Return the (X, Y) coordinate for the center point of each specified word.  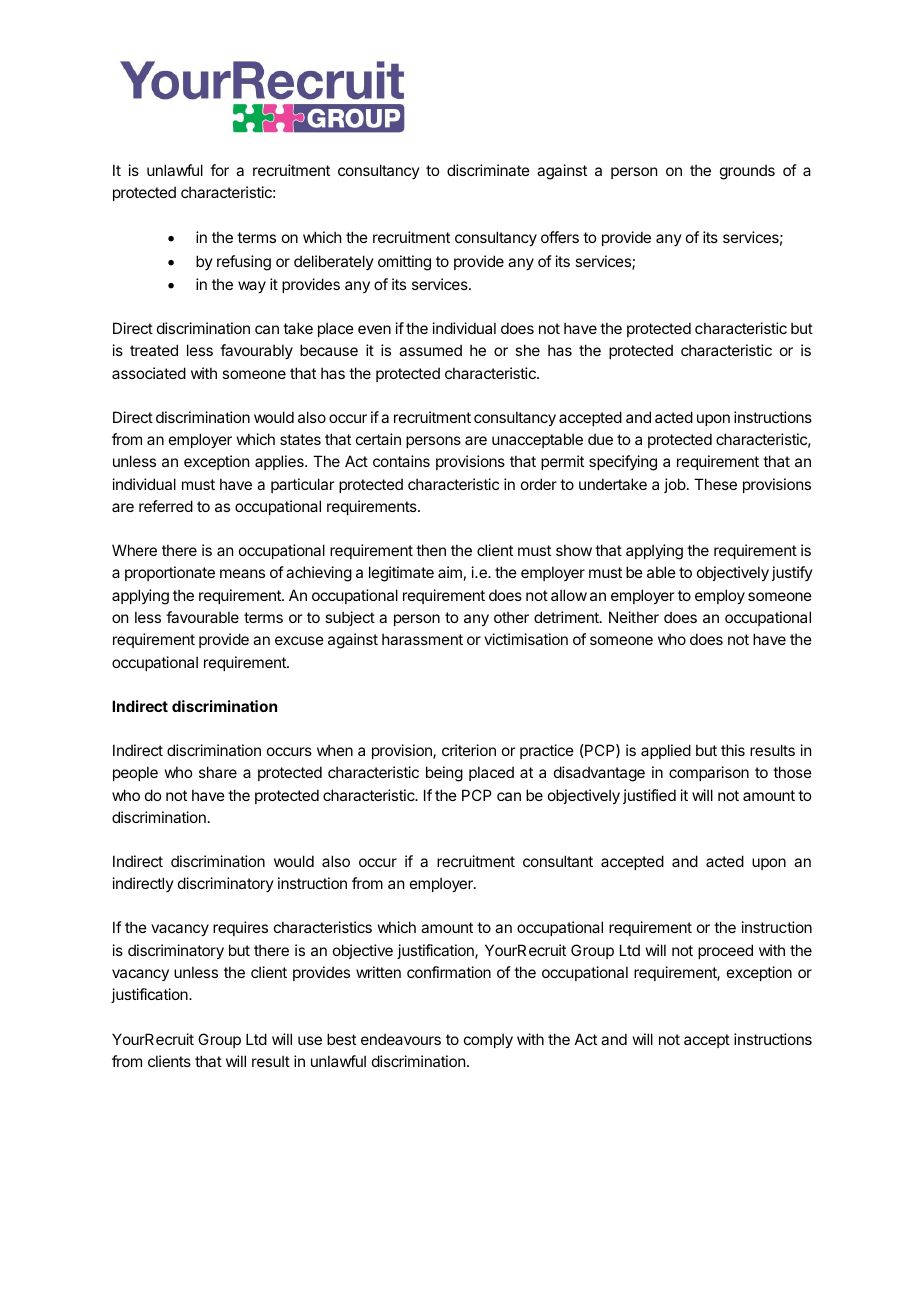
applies (280, 462)
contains (401, 461)
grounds (747, 172)
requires (240, 928)
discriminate (488, 170)
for (219, 170)
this (733, 750)
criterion (469, 750)
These (715, 484)
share (218, 772)
